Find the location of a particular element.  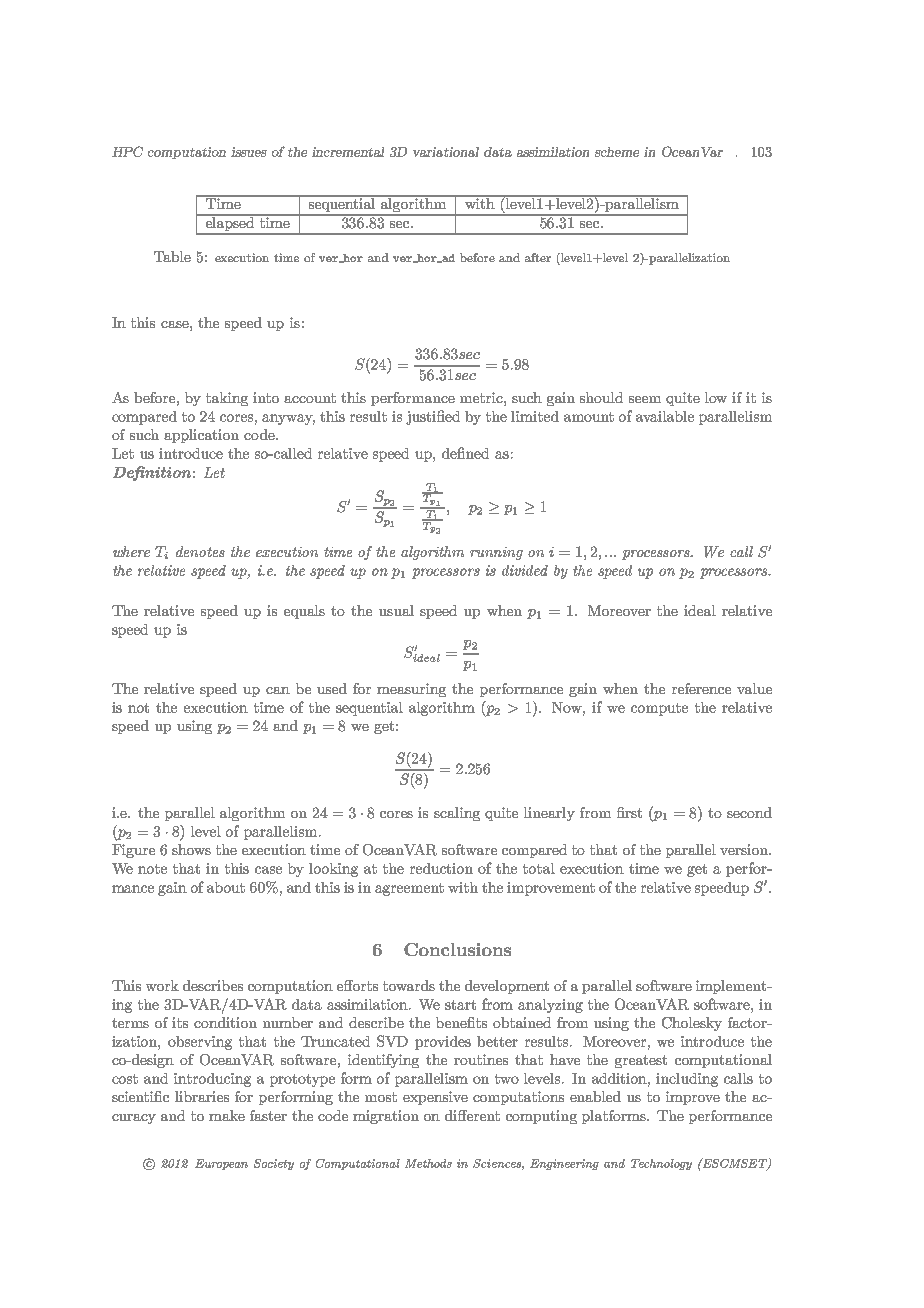

about is located at coordinates (226, 887).
